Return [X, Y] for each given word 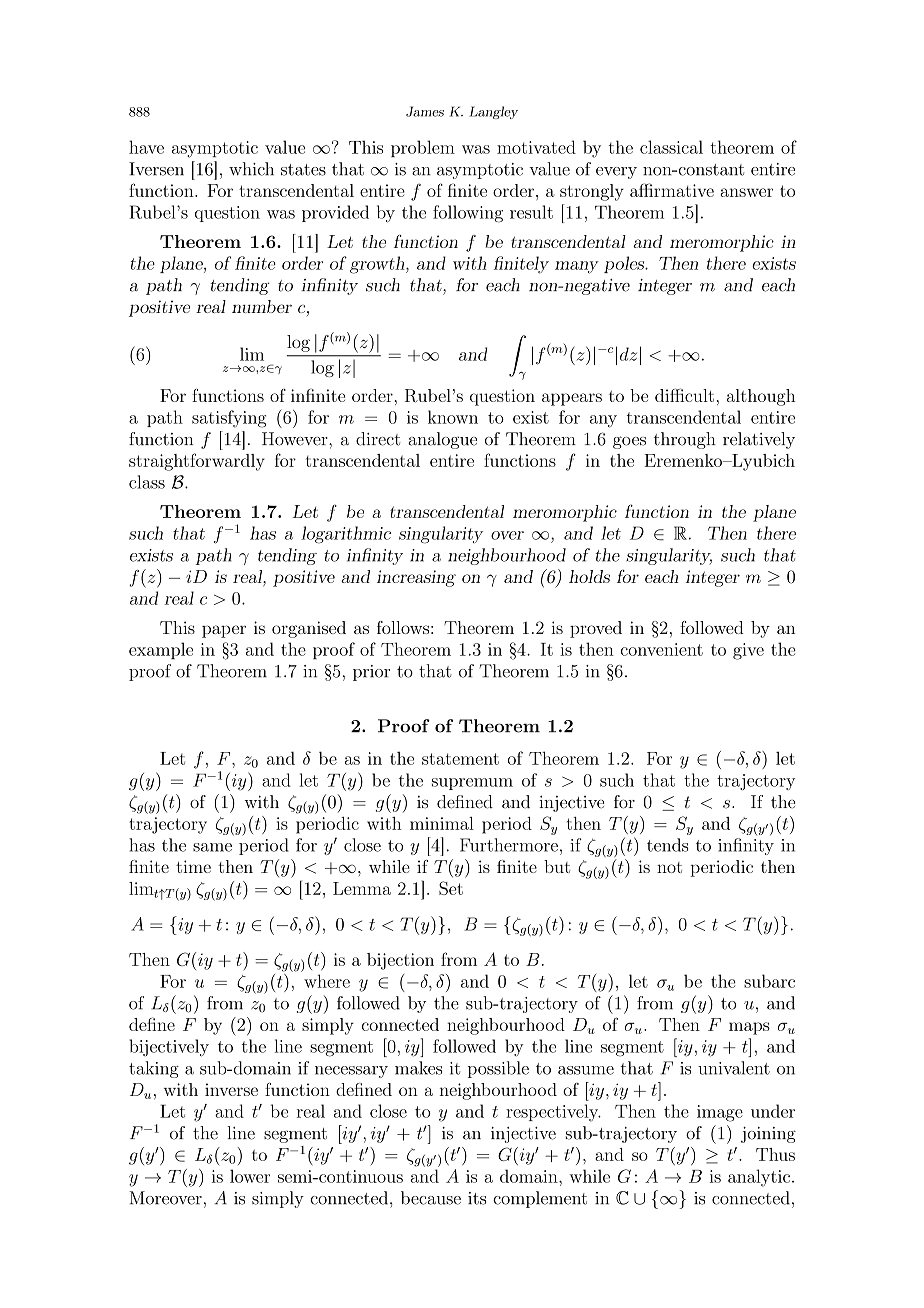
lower [250, 1176]
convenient [662, 649]
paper [224, 631]
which [251, 169]
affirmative [672, 190]
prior [371, 673]
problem [423, 148]
